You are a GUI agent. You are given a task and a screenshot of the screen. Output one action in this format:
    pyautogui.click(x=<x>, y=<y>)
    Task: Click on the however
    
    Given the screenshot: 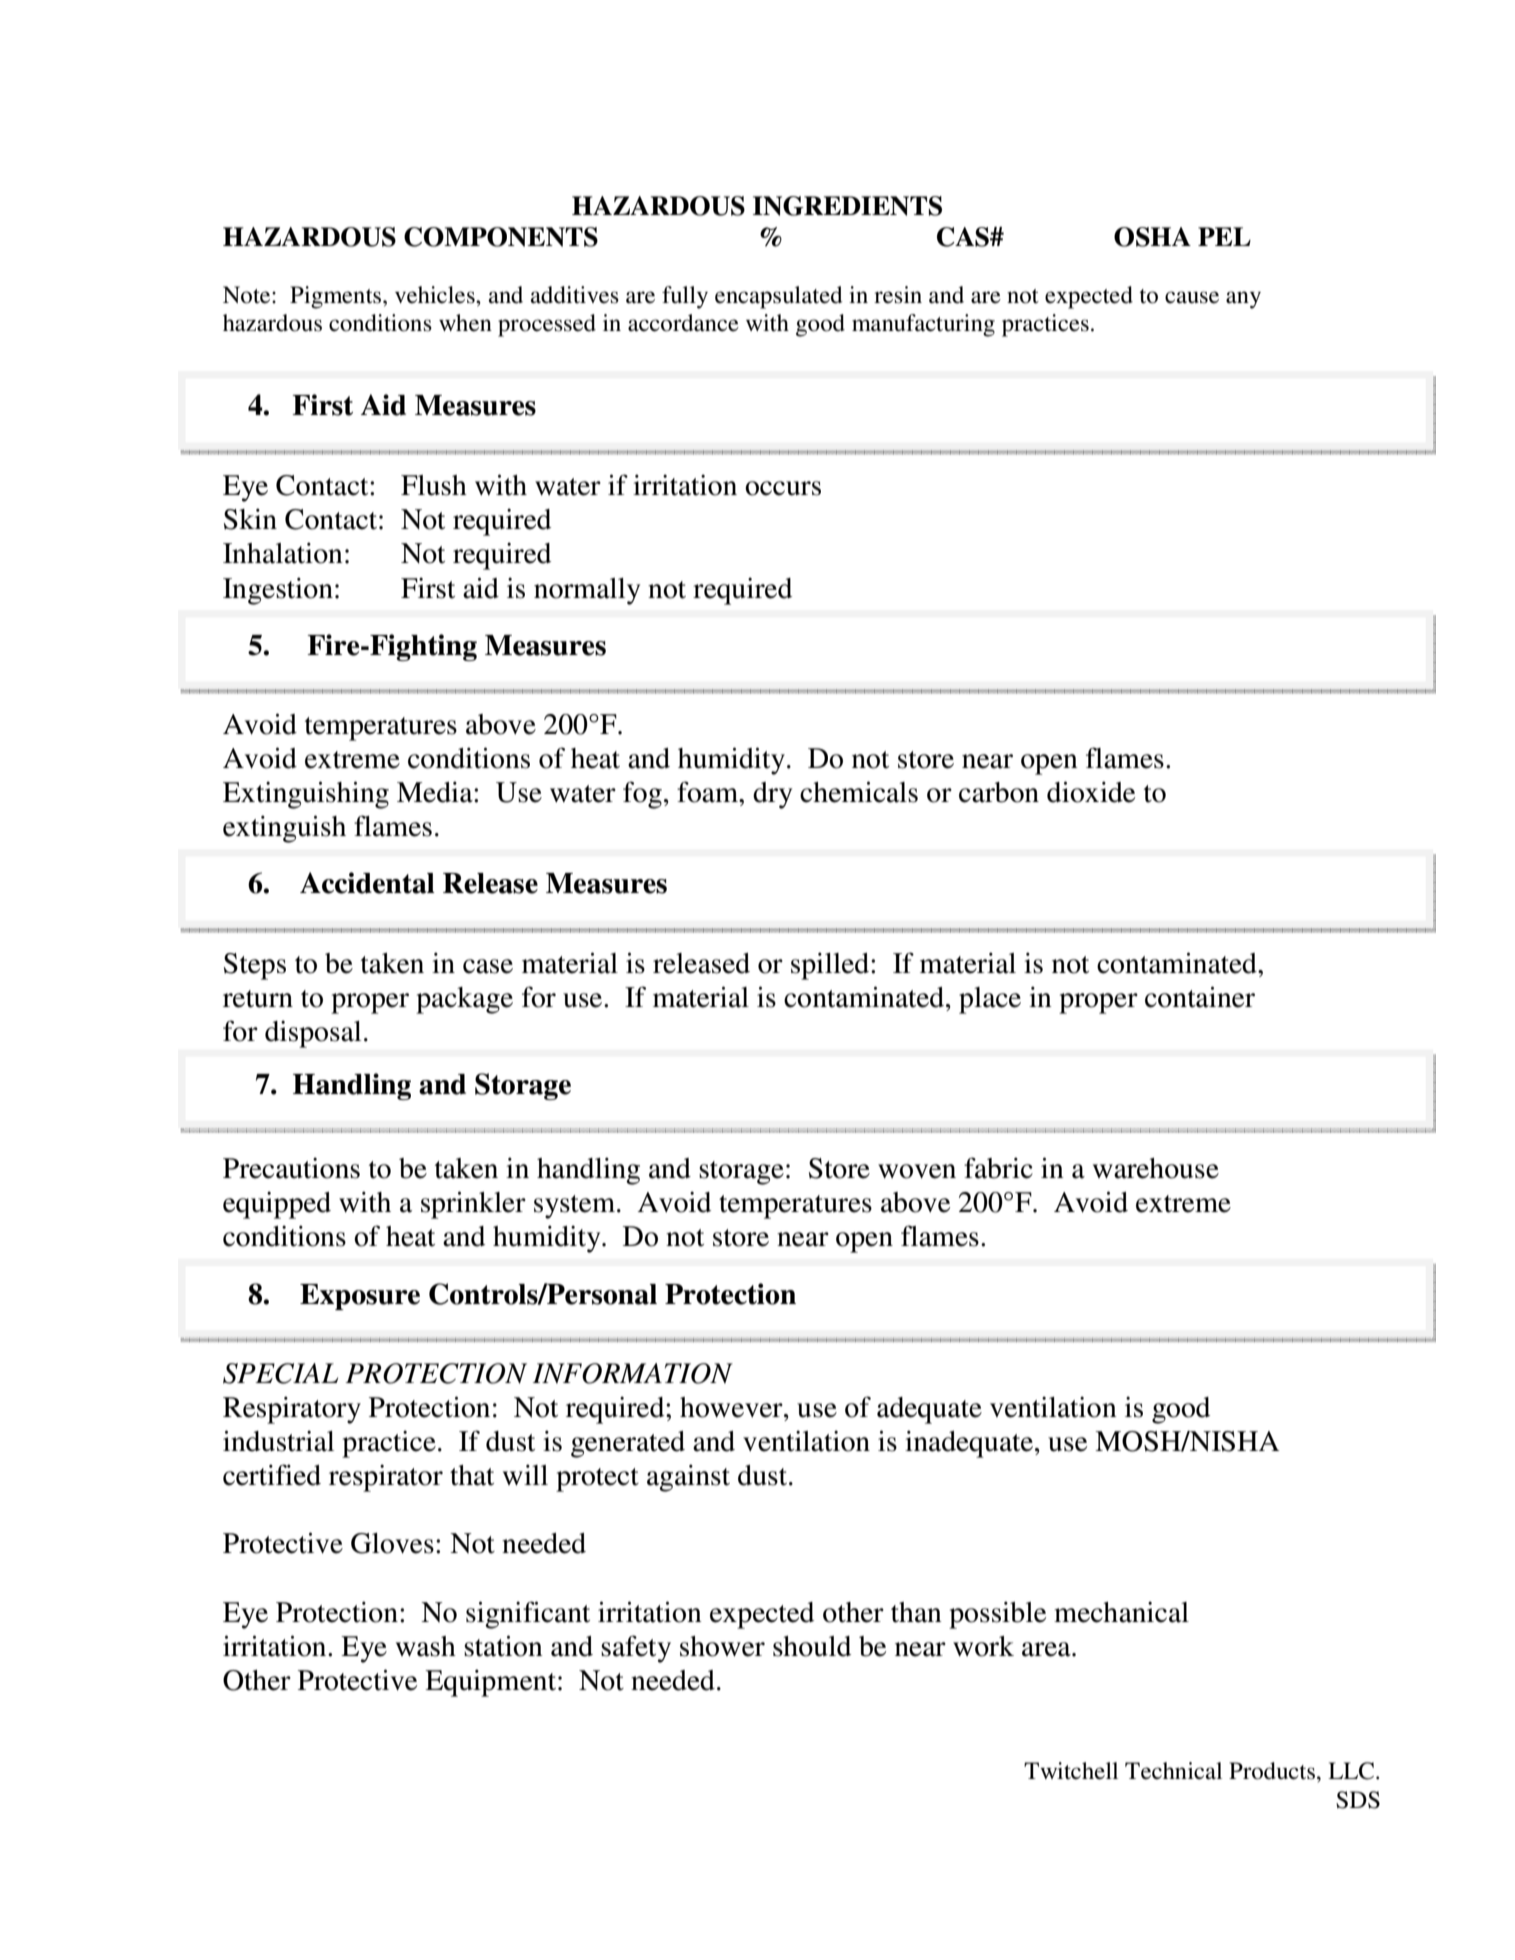 What is the action you would take?
    pyautogui.click(x=732, y=1407)
